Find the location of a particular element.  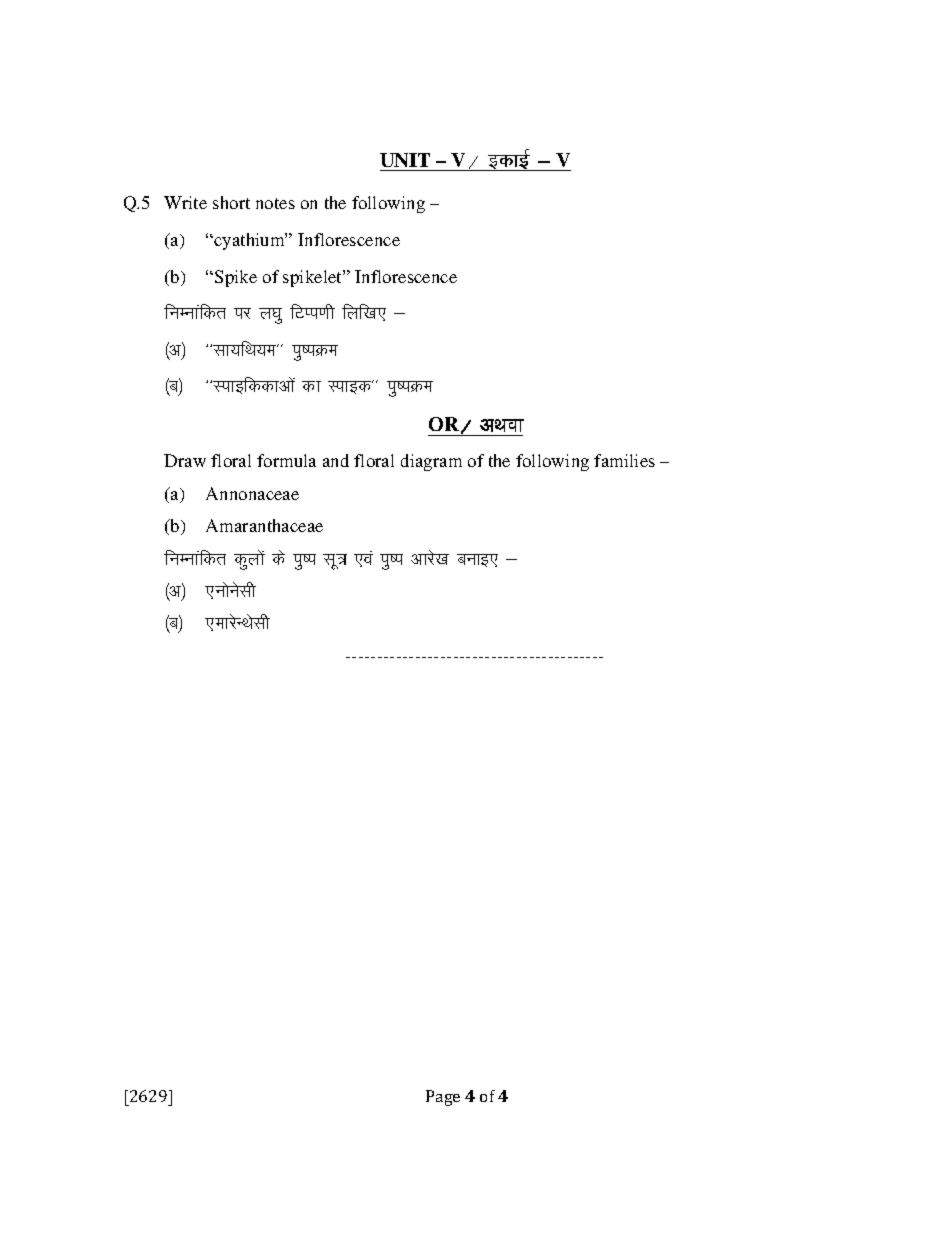

UNIT is located at coordinates (405, 160).
